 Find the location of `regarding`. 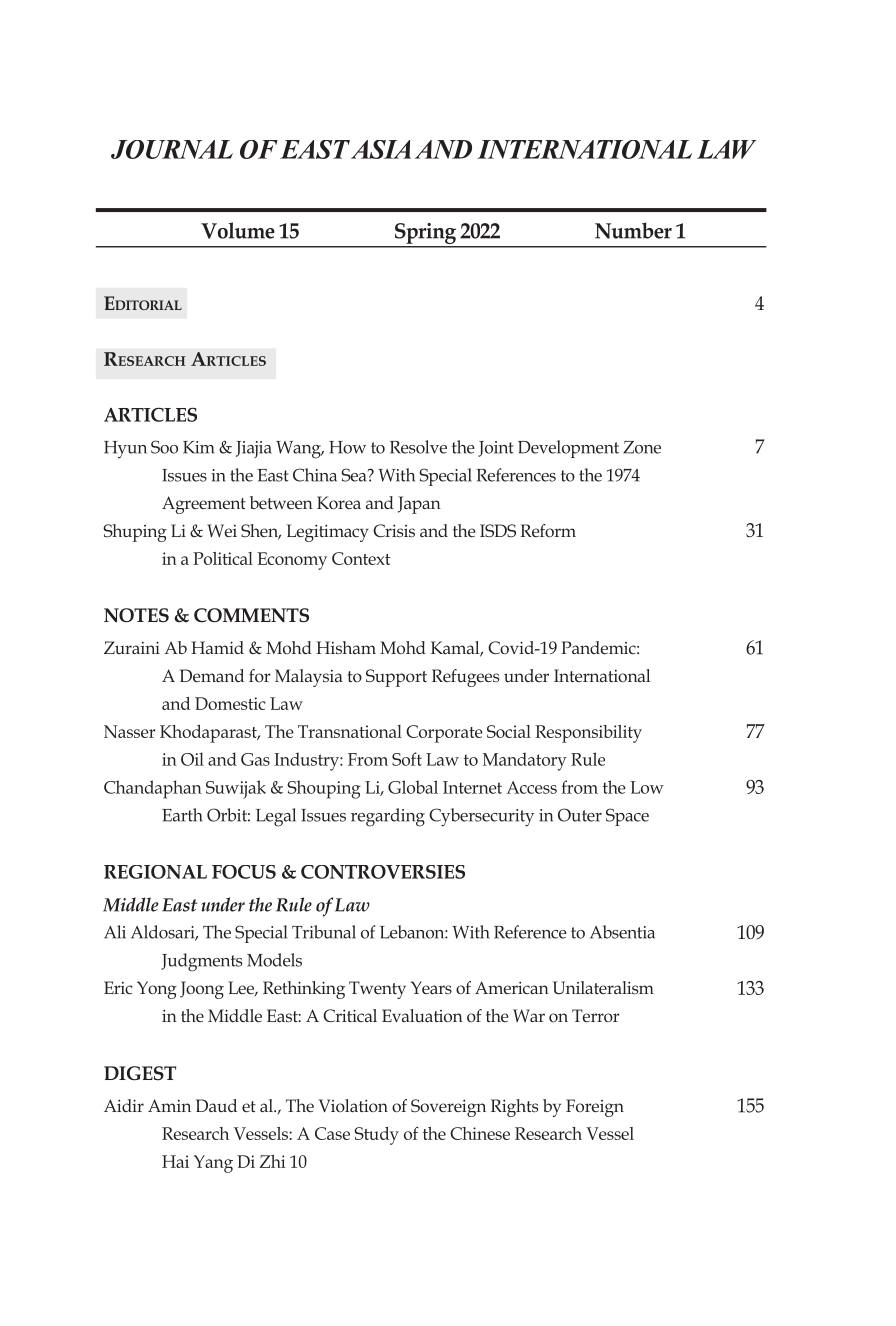

regarding is located at coordinates (388, 817).
